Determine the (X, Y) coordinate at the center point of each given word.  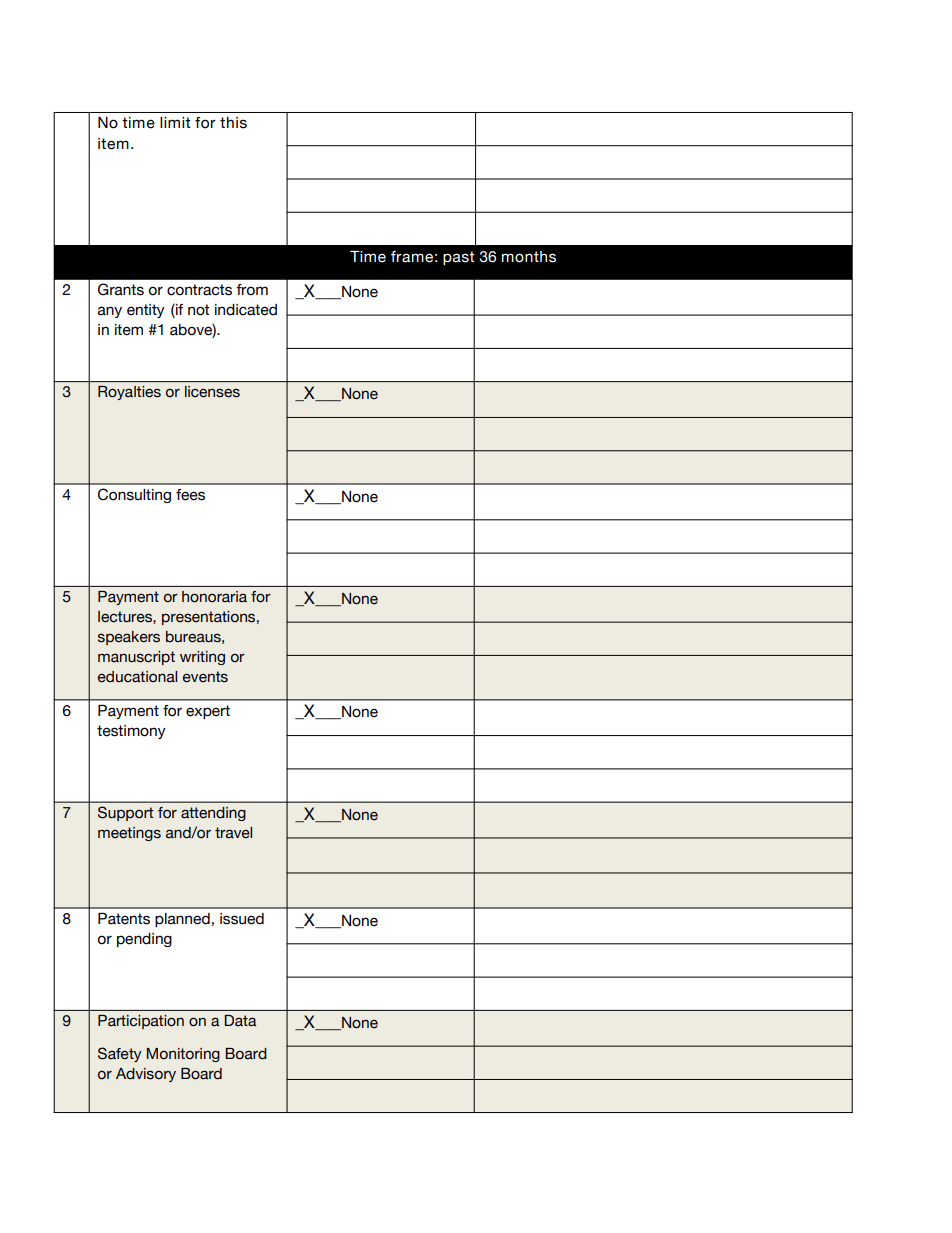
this (233, 123)
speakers (129, 638)
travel (233, 833)
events (205, 677)
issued (242, 919)
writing (202, 658)
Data (240, 1021)
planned (182, 920)
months (529, 257)
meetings (129, 834)
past (458, 258)
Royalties (129, 393)
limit (175, 122)
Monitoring (183, 1055)
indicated (246, 310)
